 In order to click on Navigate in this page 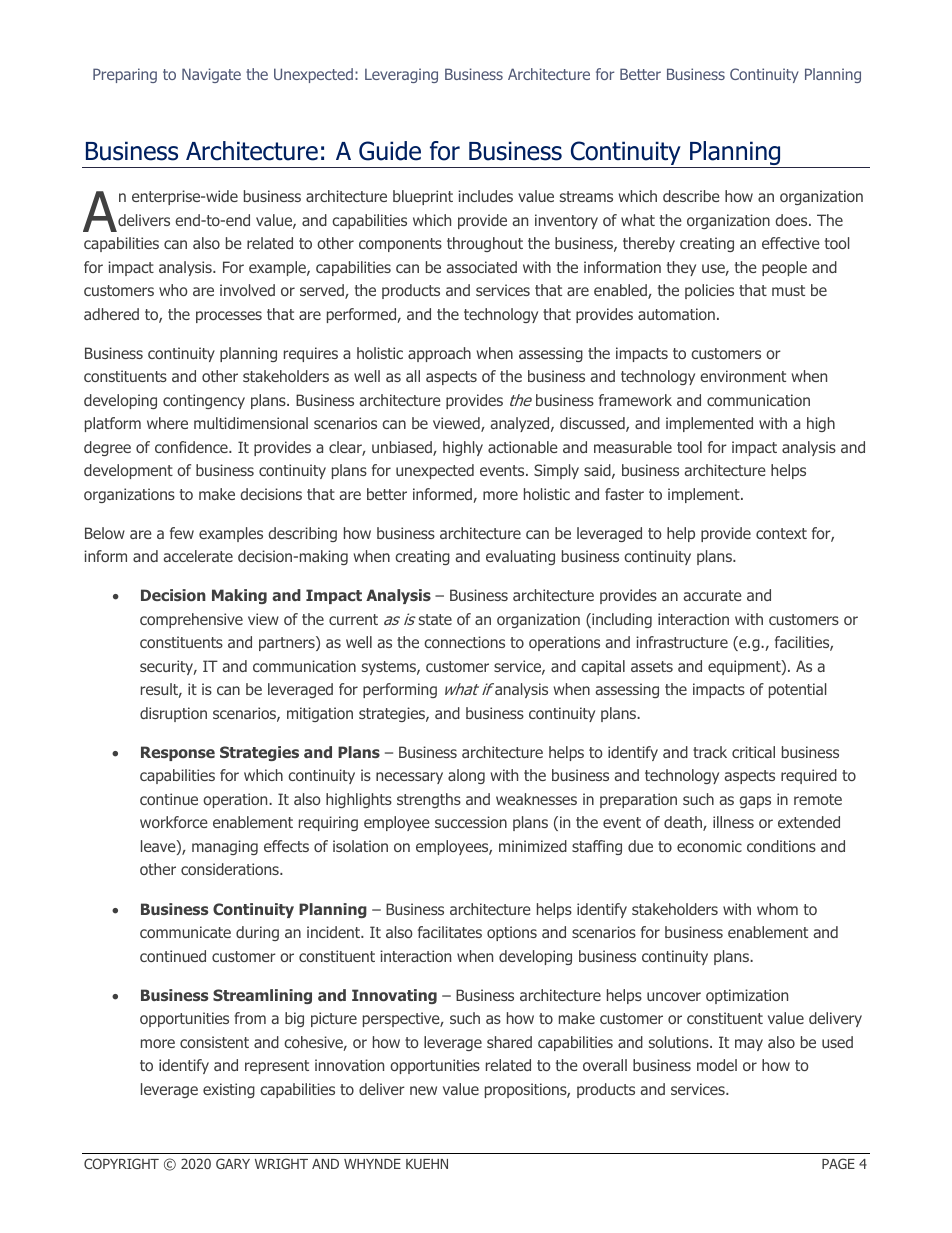, I will do `click(211, 75)`.
